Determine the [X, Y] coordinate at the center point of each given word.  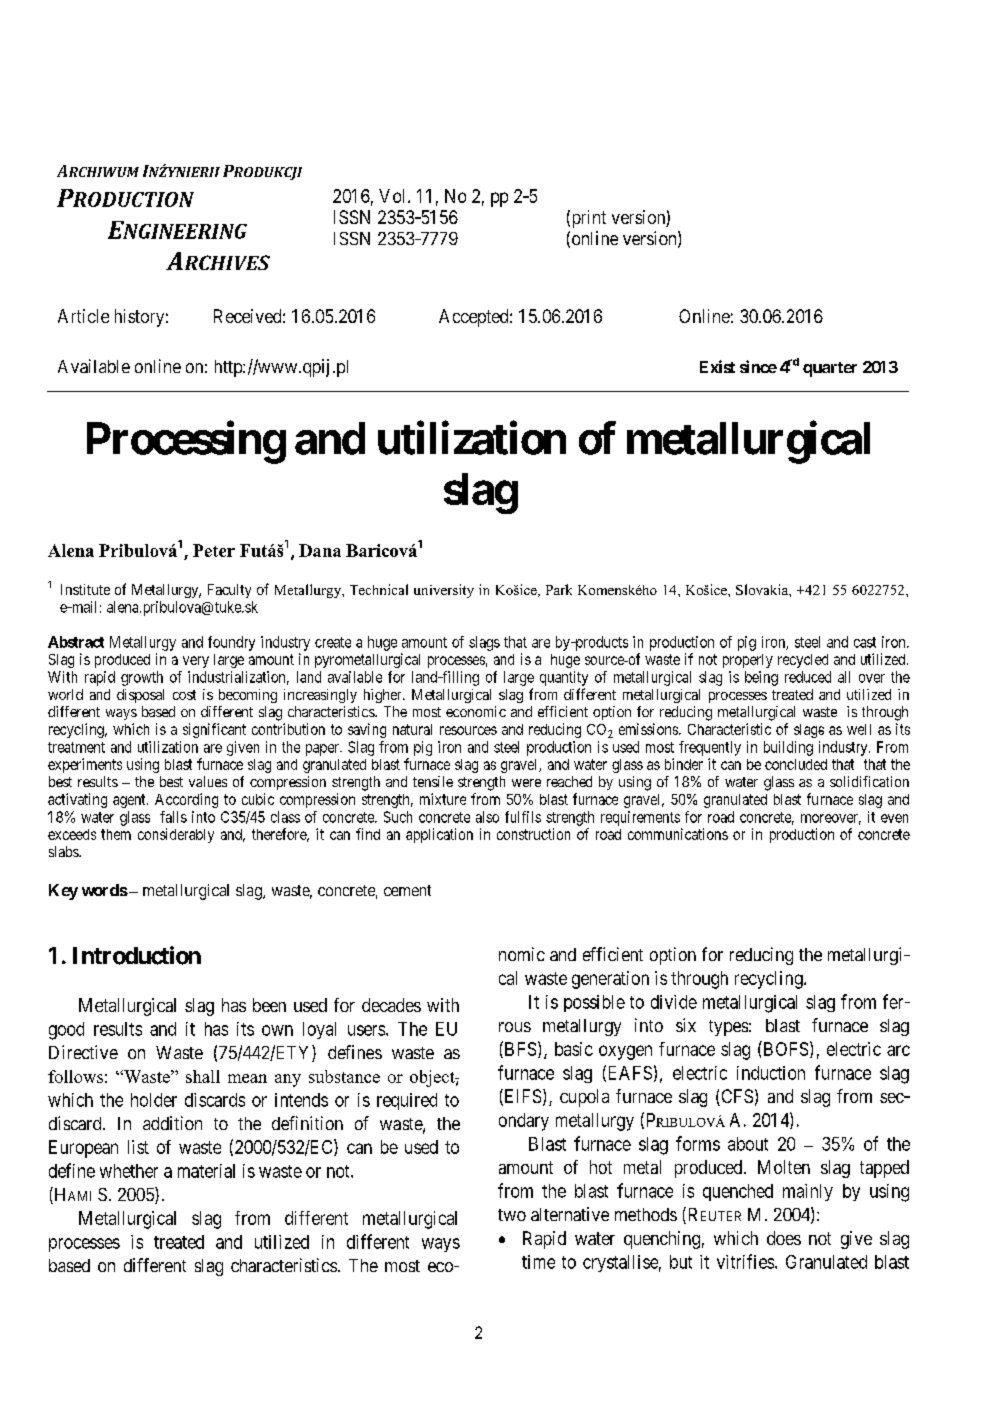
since [758, 366]
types [728, 1028]
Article [83, 316]
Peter [214, 550]
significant [214, 730]
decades [391, 1005]
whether [129, 1171]
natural [412, 729]
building [788, 748]
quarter [830, 369]
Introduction [137, 955]
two [512, 1215]
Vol [394, 196]
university [444, 591]
